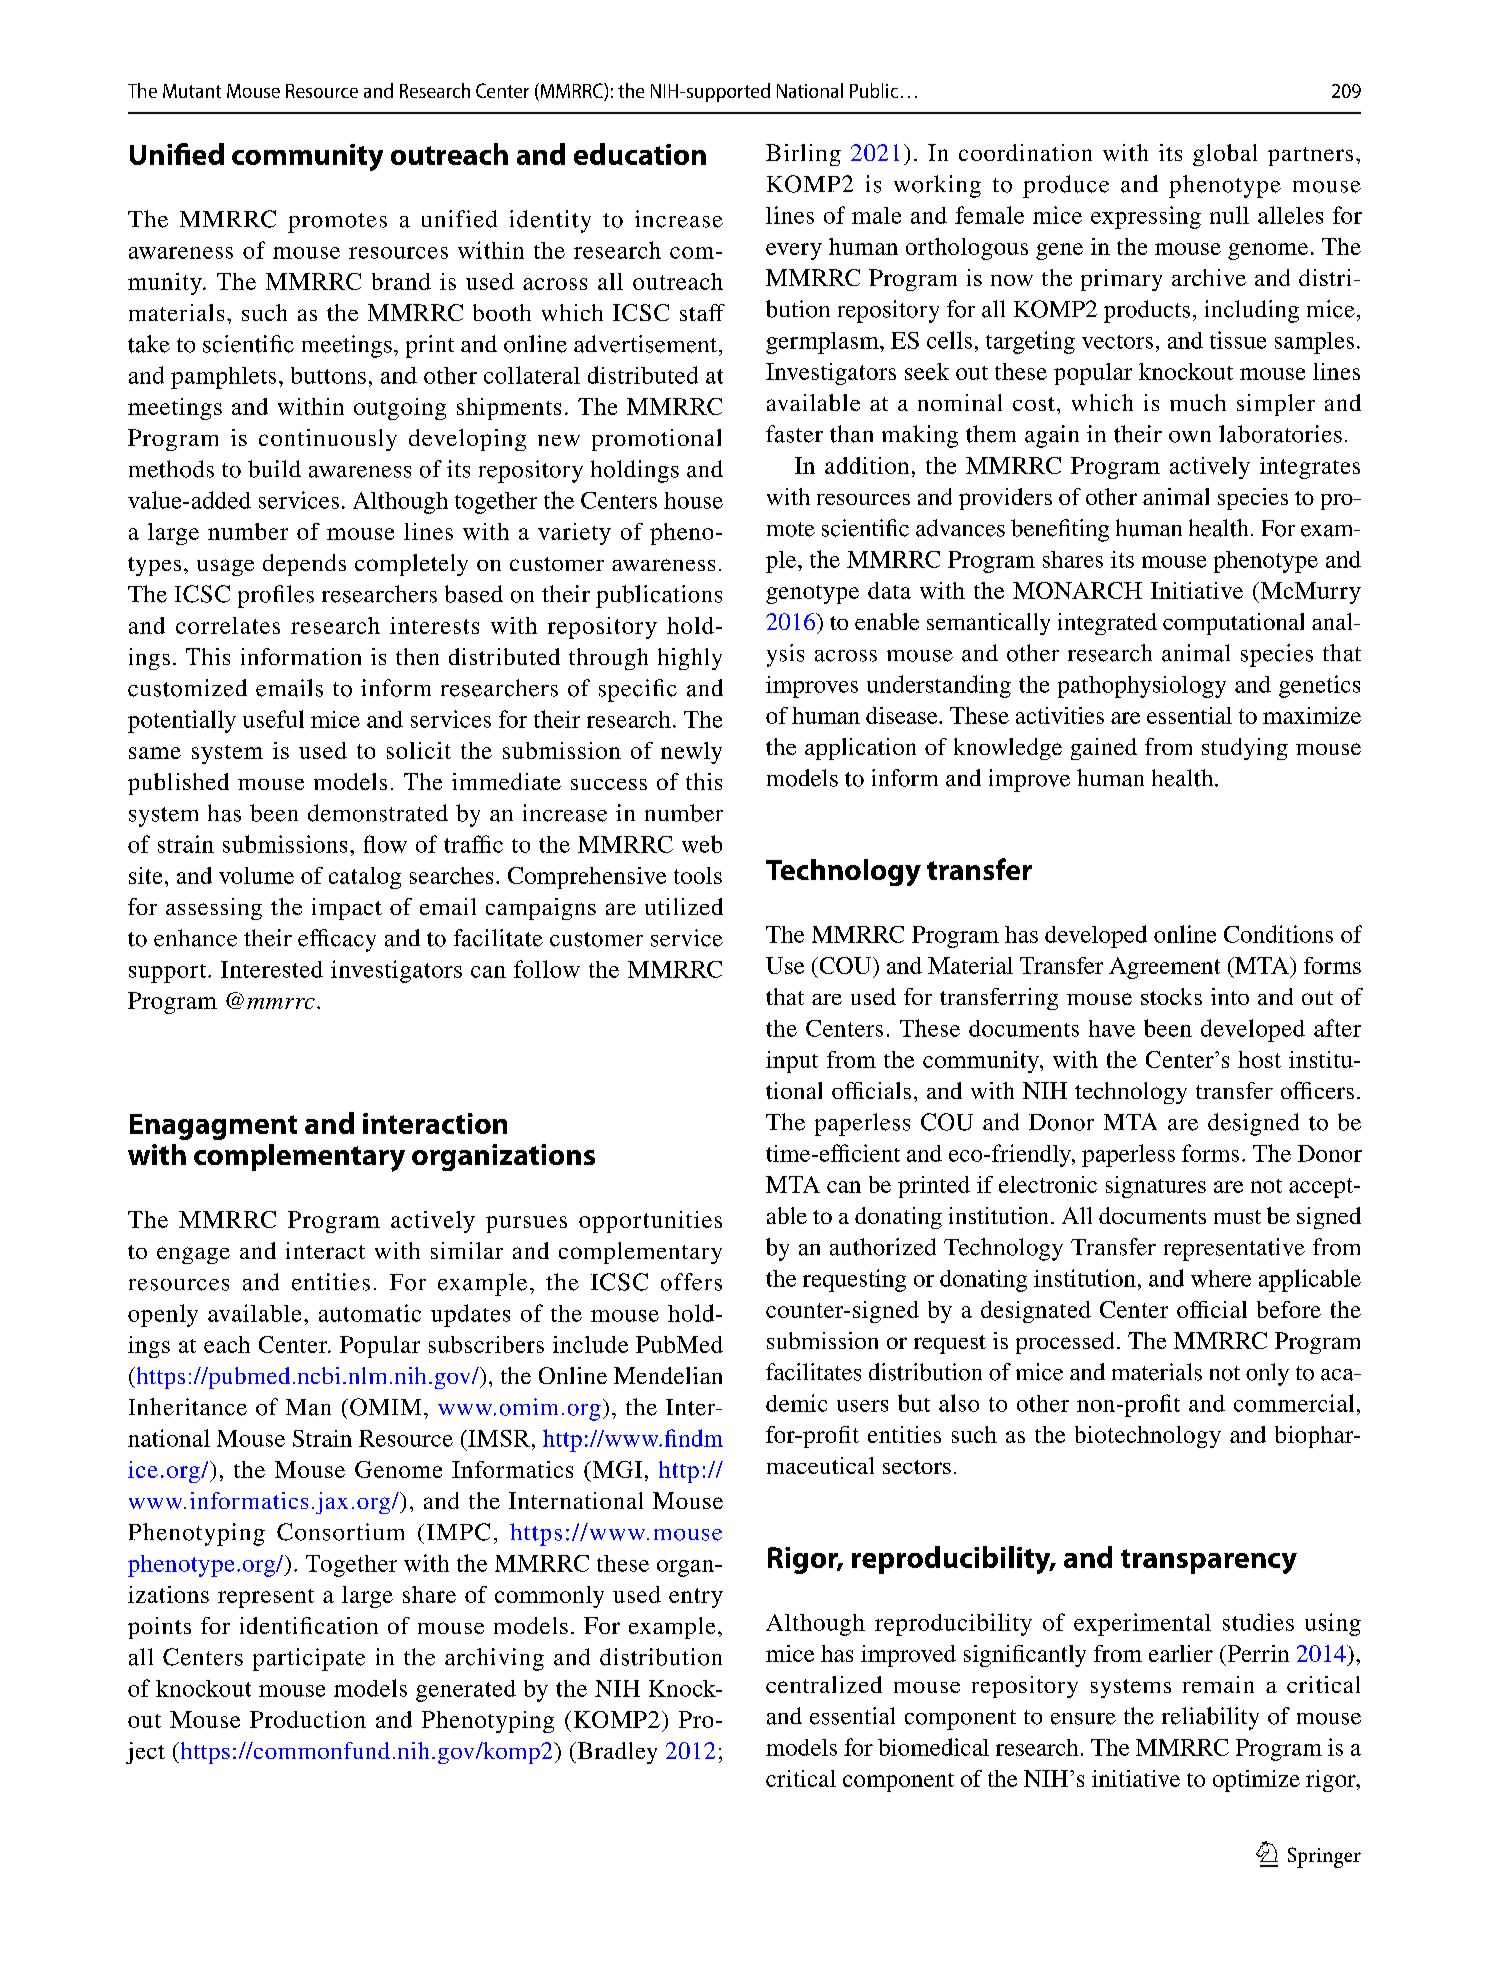  I want to click on utilized, so click(684, 906).
